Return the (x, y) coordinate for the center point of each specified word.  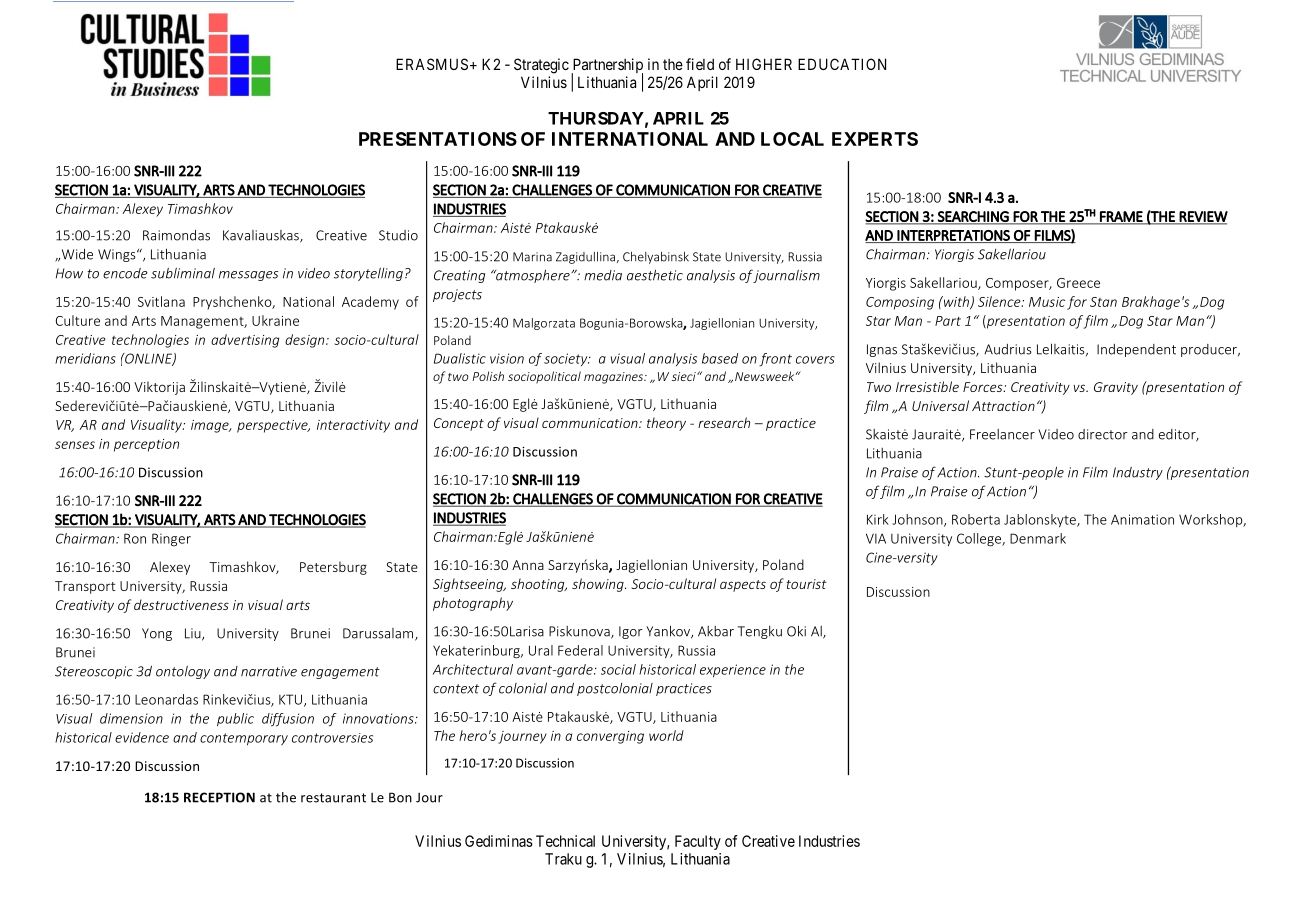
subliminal (183, 273)
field (700, 64)
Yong (157, 634)
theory (666, 424)
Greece (1078, 283)
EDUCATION (842, 64)
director (1103, 434)
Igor (631, 632)
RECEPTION (219, 797)
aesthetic (655, 275)
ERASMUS (432, 64)
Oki (796, 631)
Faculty (698, 842)
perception (146, 445)
